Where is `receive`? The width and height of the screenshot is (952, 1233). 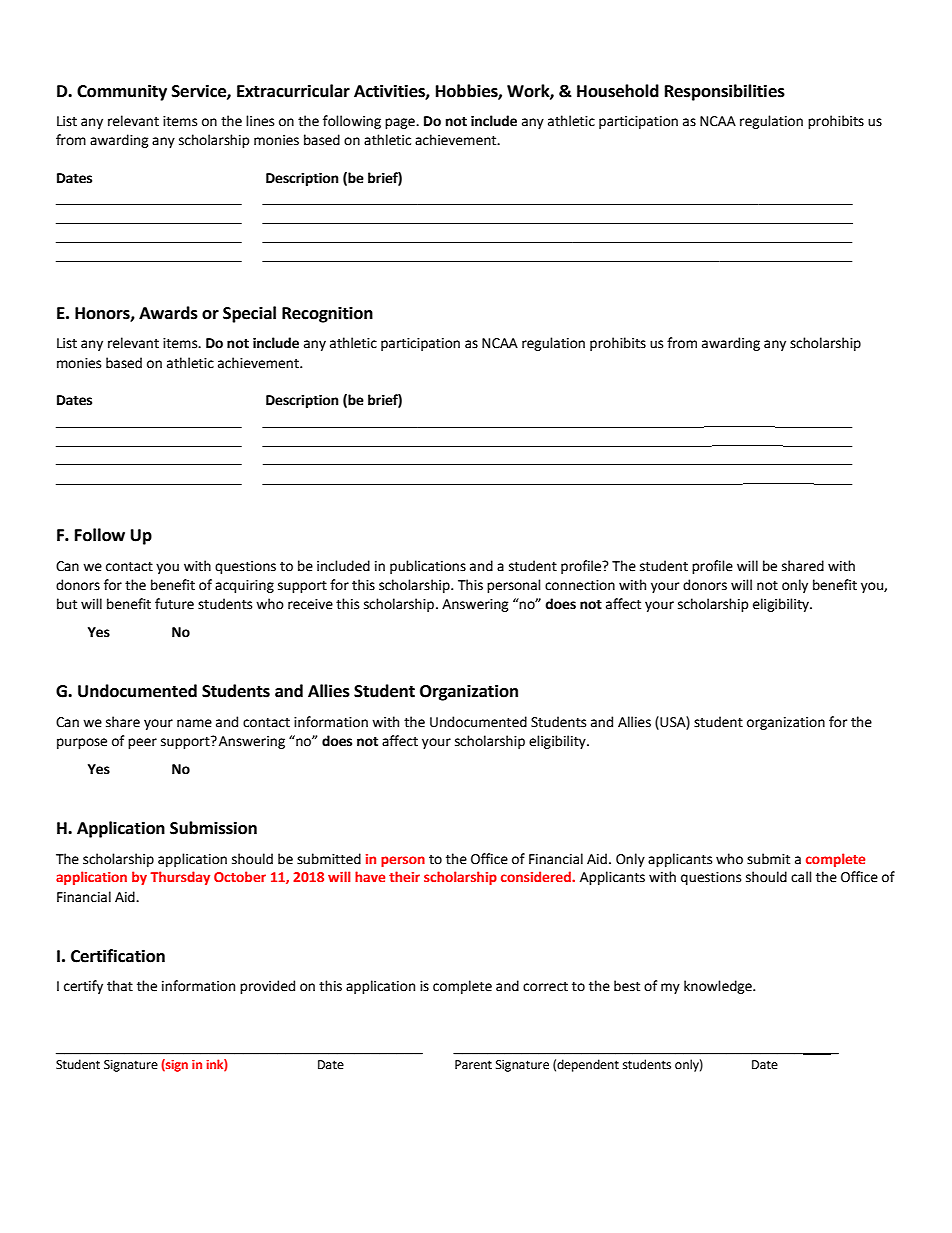 receive is located at coordinates (310, 604).
